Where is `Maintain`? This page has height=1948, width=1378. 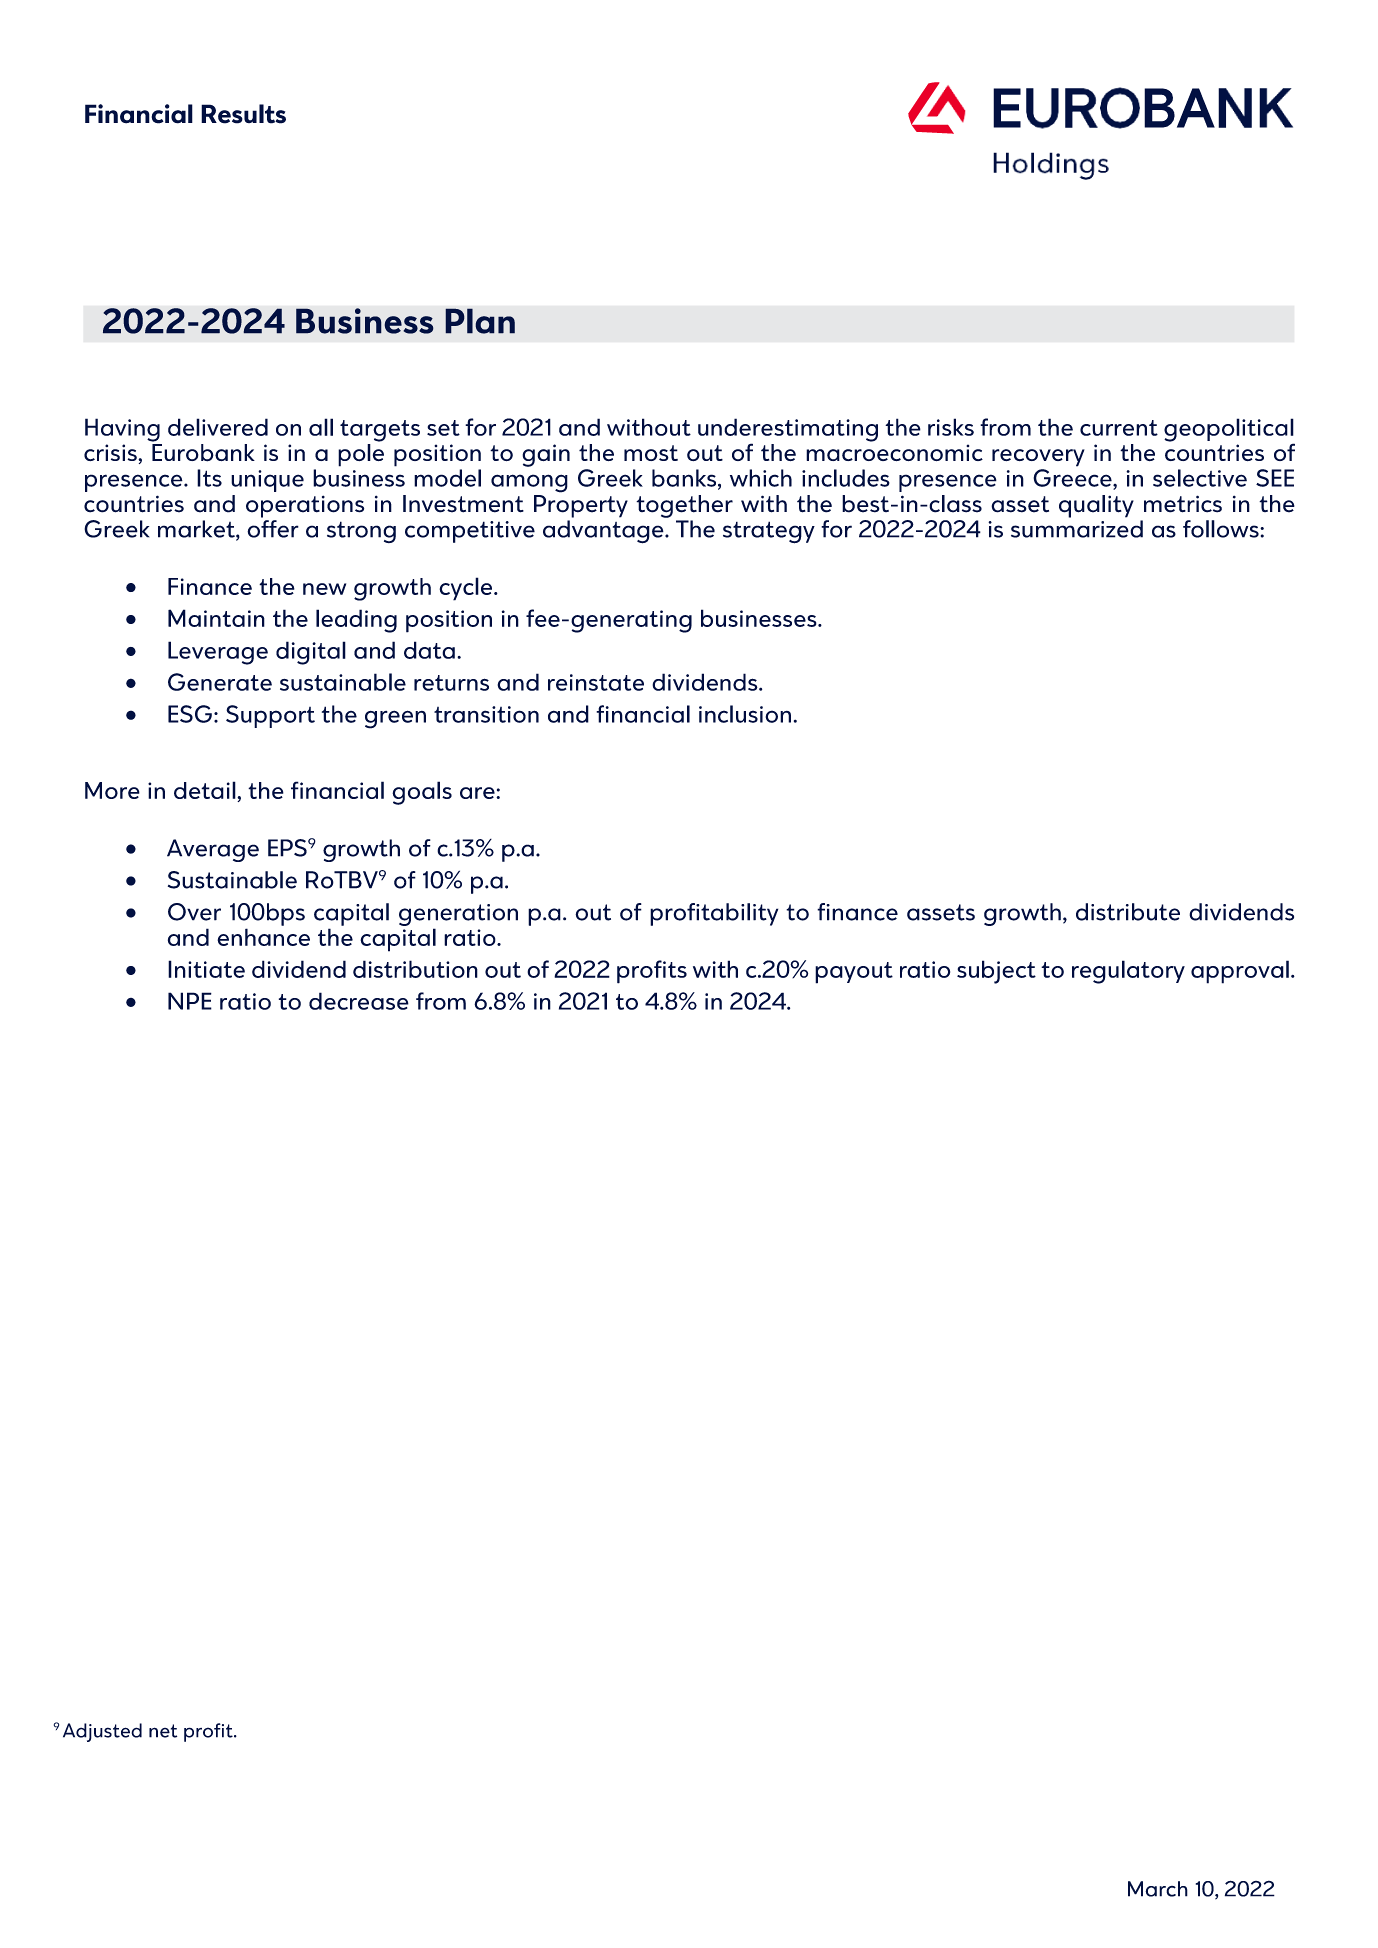 Maintain is located at coordinates (216, 618).
